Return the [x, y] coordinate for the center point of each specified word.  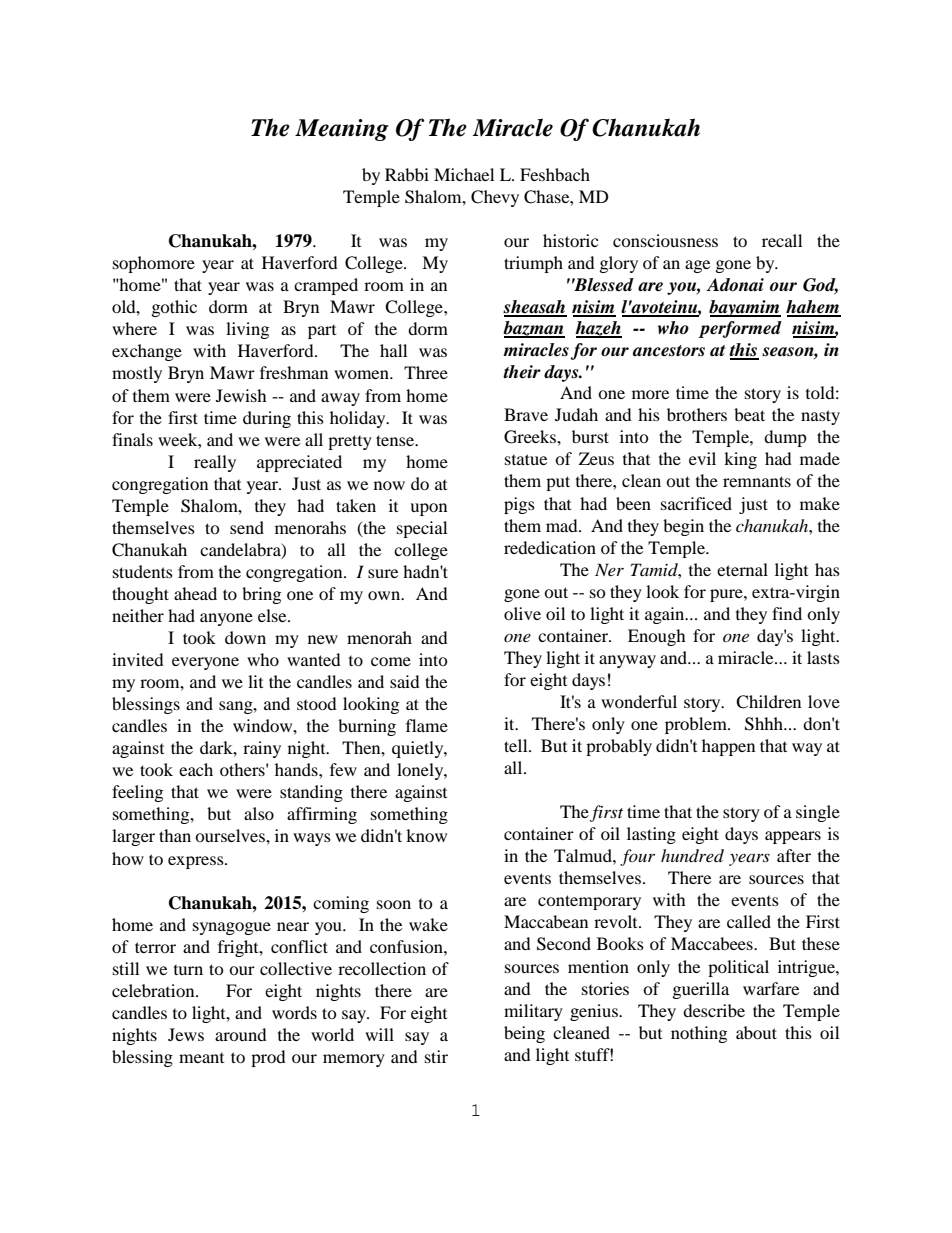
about [756, 1032]
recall [782, 240]
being [524, 1034]
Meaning [342, 130]
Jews [186, 1034]
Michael [464, 174]
